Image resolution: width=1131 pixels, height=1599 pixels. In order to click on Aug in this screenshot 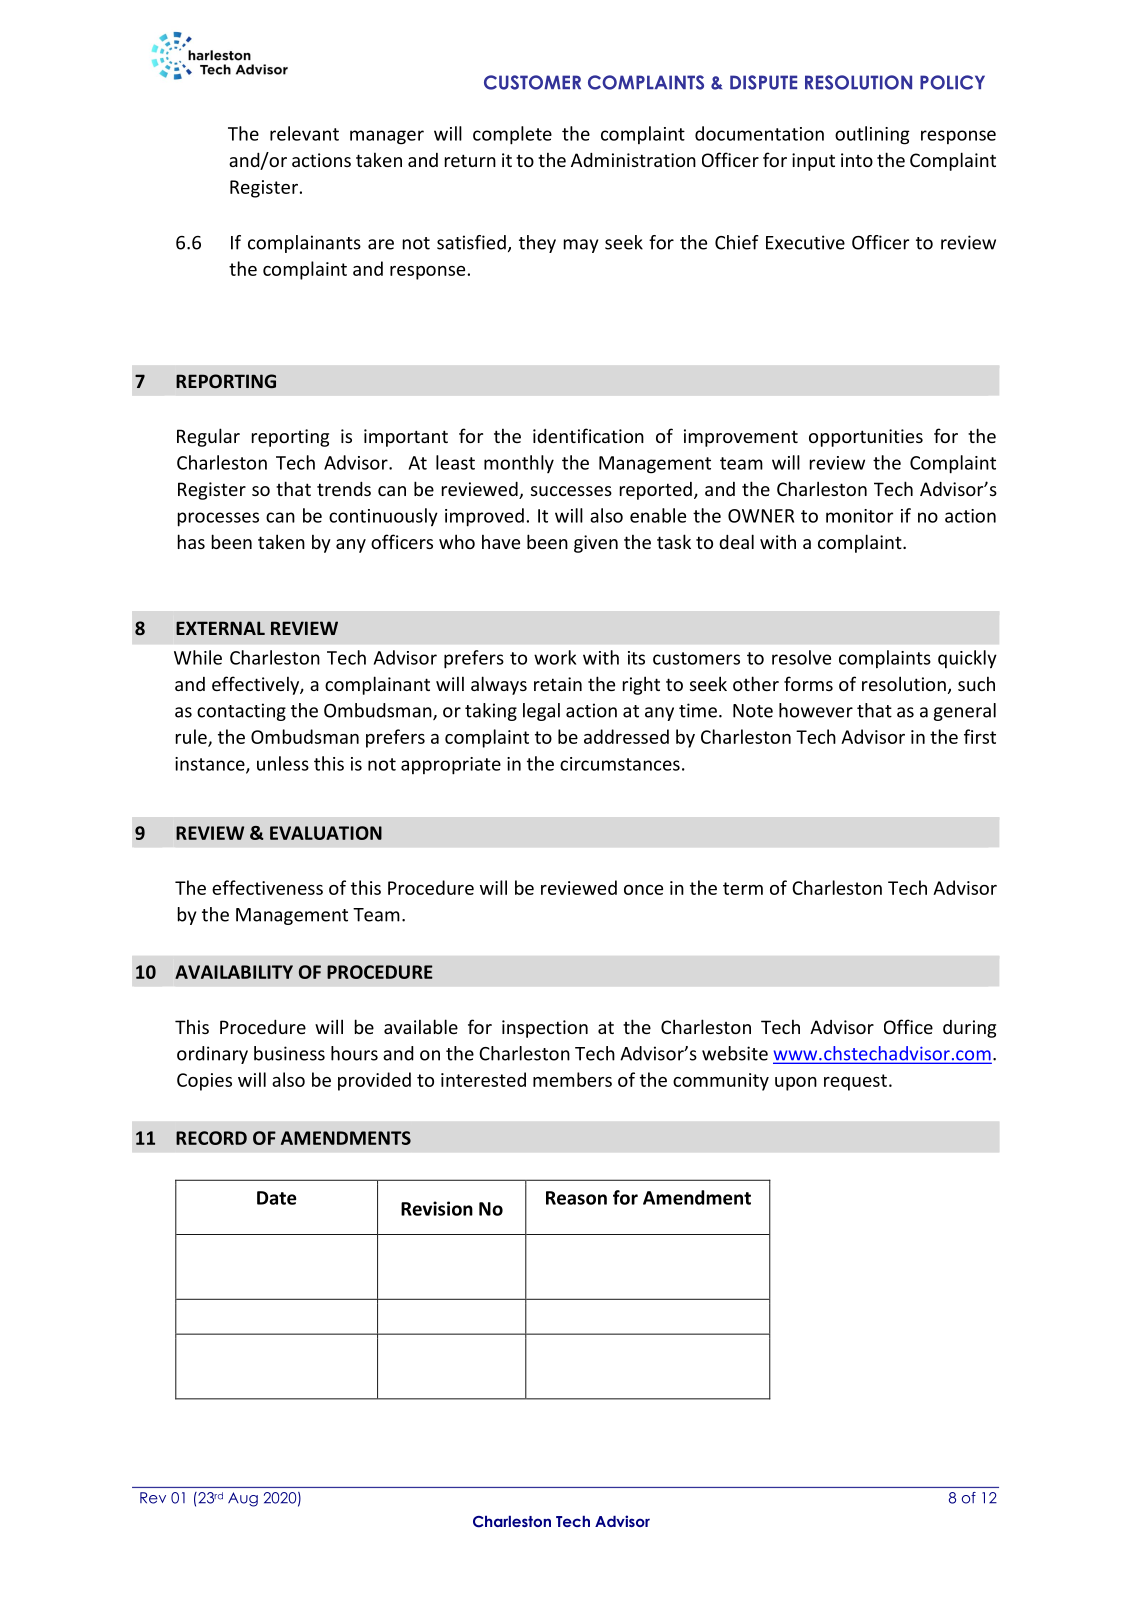, I will do `click(243, 1499)`.
